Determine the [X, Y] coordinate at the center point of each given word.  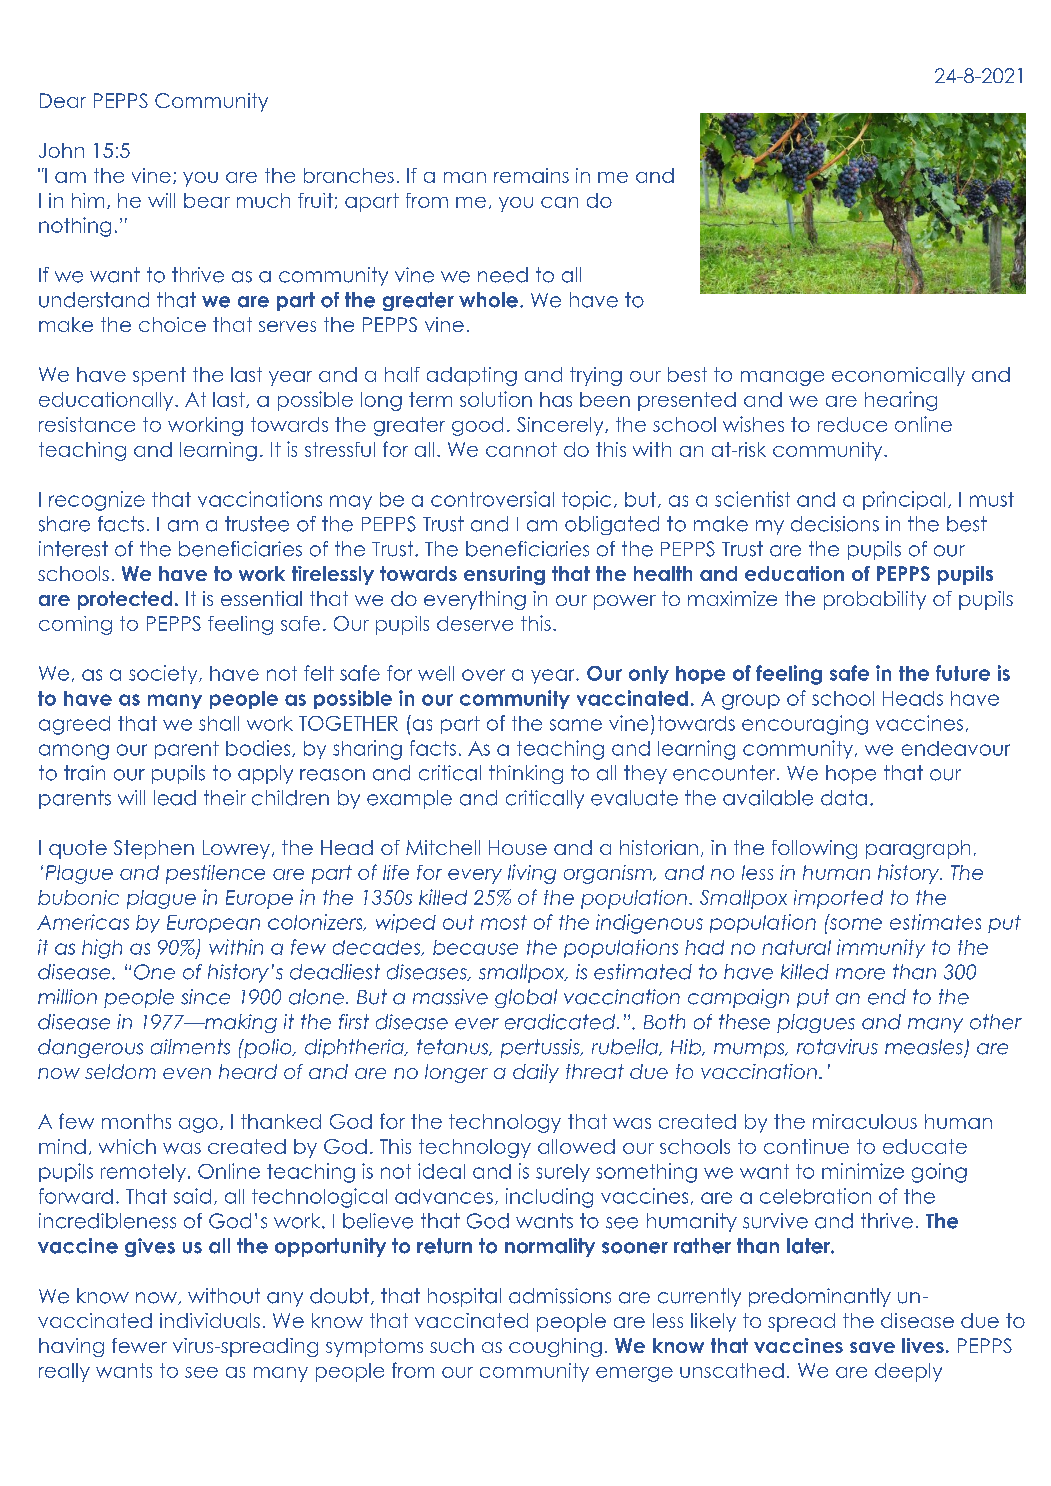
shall [219, 723]
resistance [87, 424]
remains [531, 175]
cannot [521, 449]
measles [925, 1048]
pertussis [541, 1048]
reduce [852, 424]
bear [207, 200]
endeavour [956, 748]
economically [898, 376]
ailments [190, 1047]
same [576, 725]
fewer [139, 1345]
